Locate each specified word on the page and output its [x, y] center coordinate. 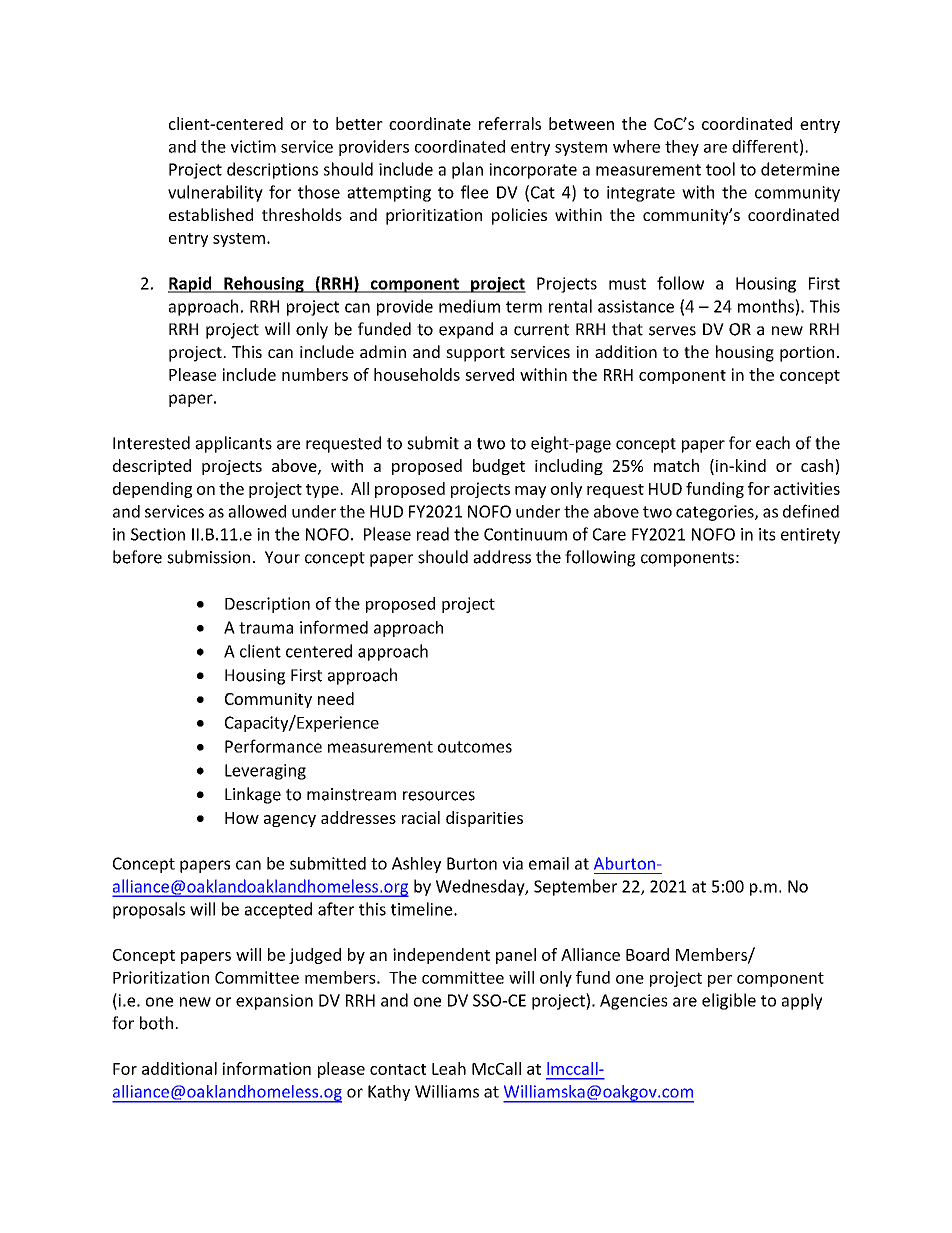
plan [467, 170]
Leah [449, 1068]
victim [253, 146]
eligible [729, 1001]
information [267, 1068]
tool [720, 169]
